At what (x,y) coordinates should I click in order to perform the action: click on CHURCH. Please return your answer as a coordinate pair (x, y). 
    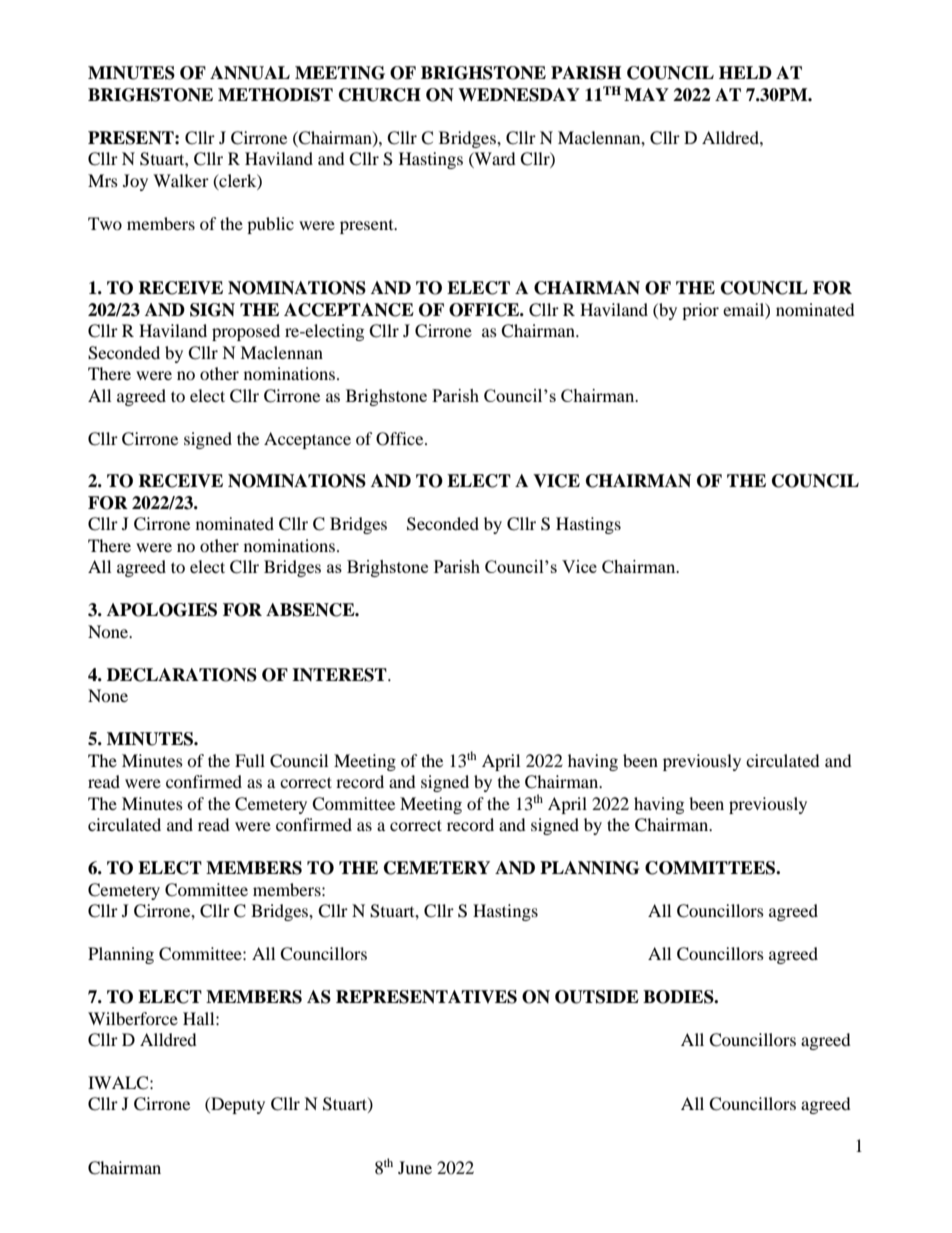
    Looking at the image, I should click on (380, 95).
